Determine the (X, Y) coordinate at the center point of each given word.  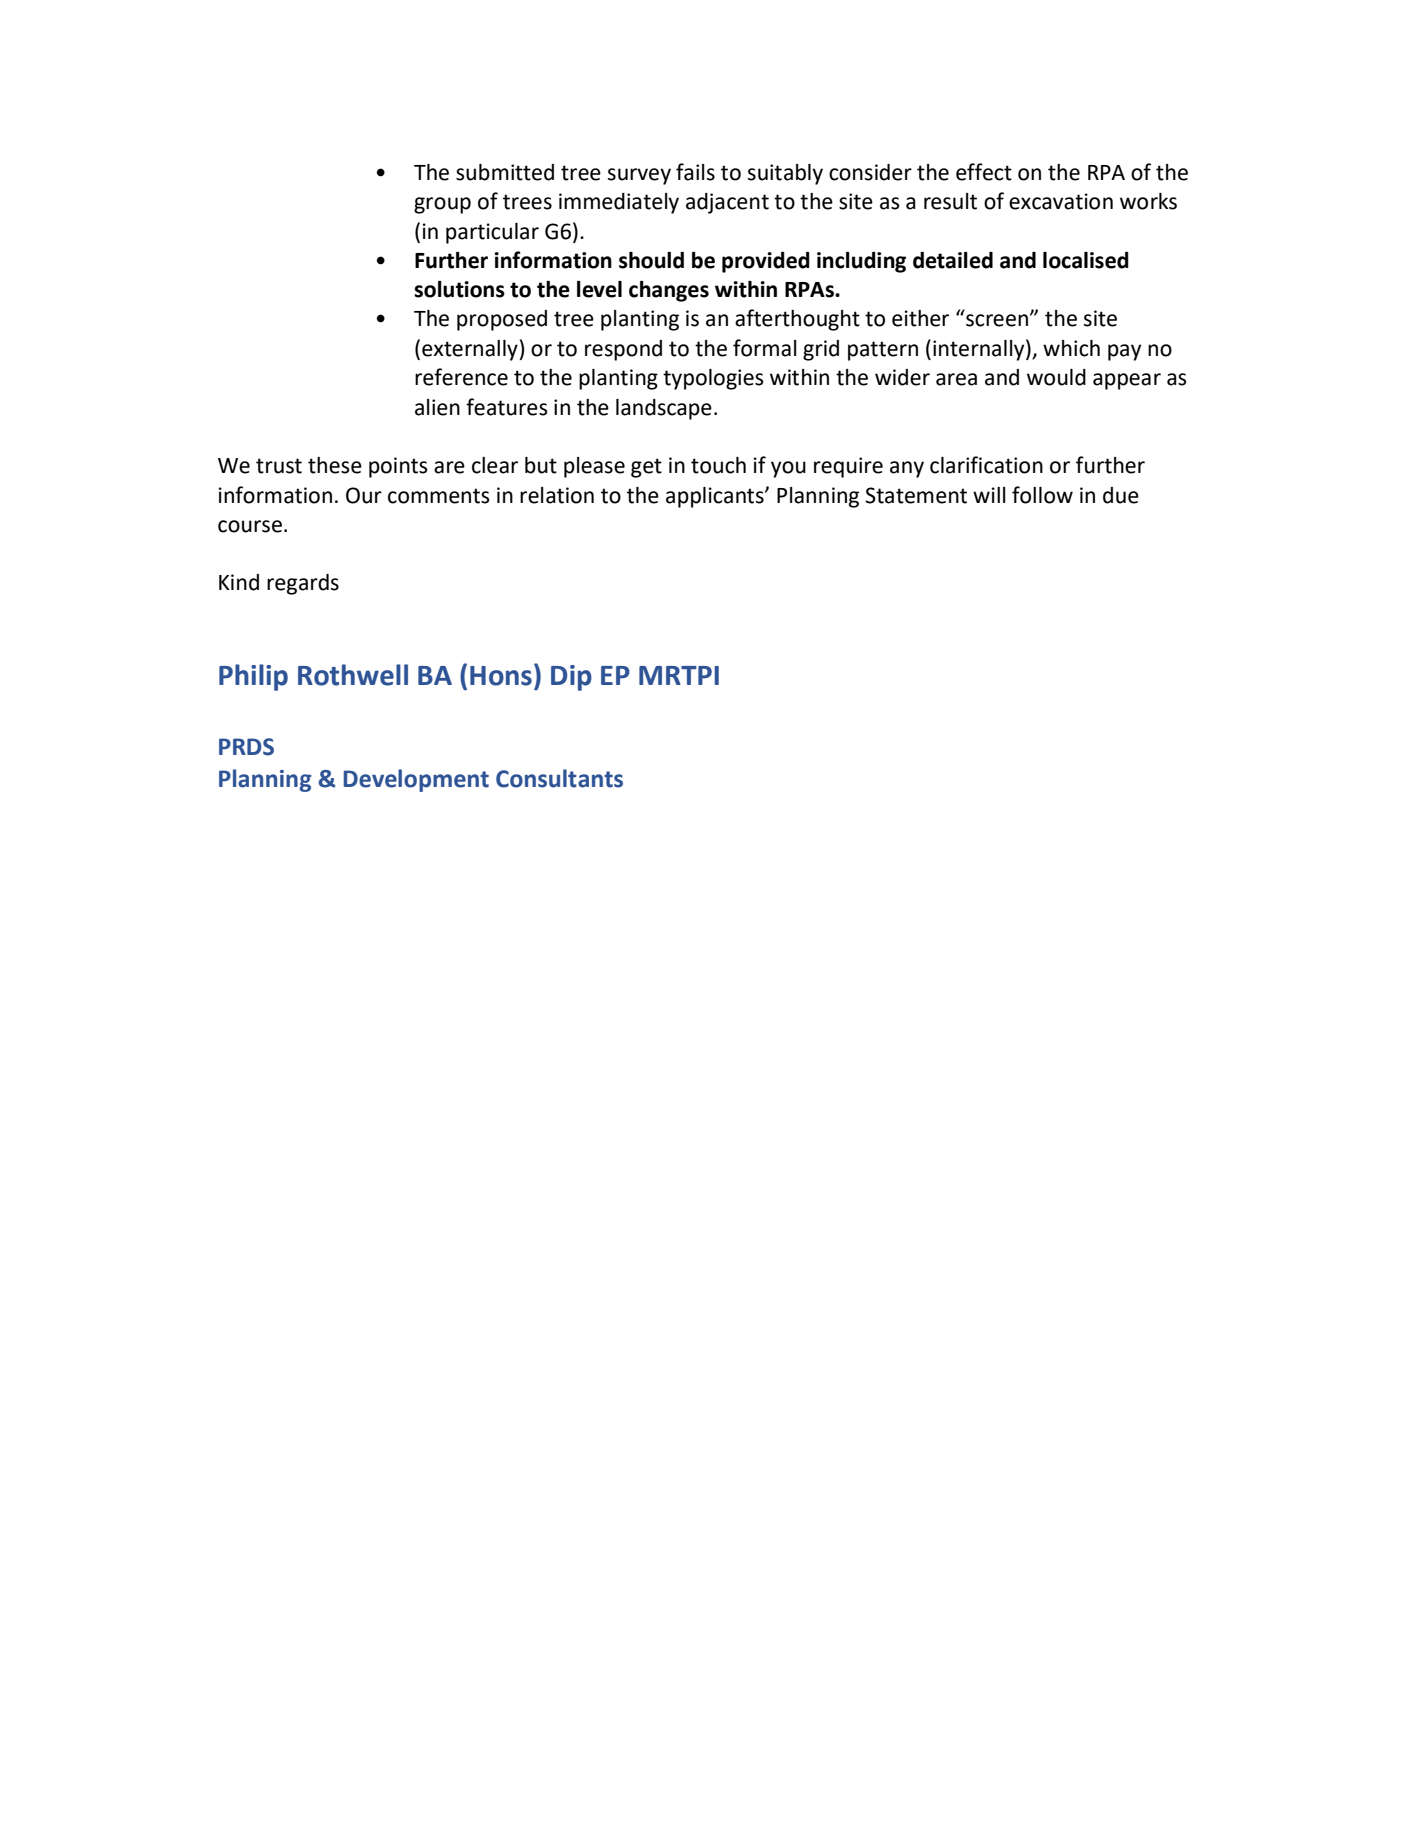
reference (461, 377)
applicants (716, 497)
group (442, 205)
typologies (713, 379)
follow (1042, 495)
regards (303, 584)
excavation (1061, 201)
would (1056, 377)
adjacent (727, 203)
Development (416, 780)
